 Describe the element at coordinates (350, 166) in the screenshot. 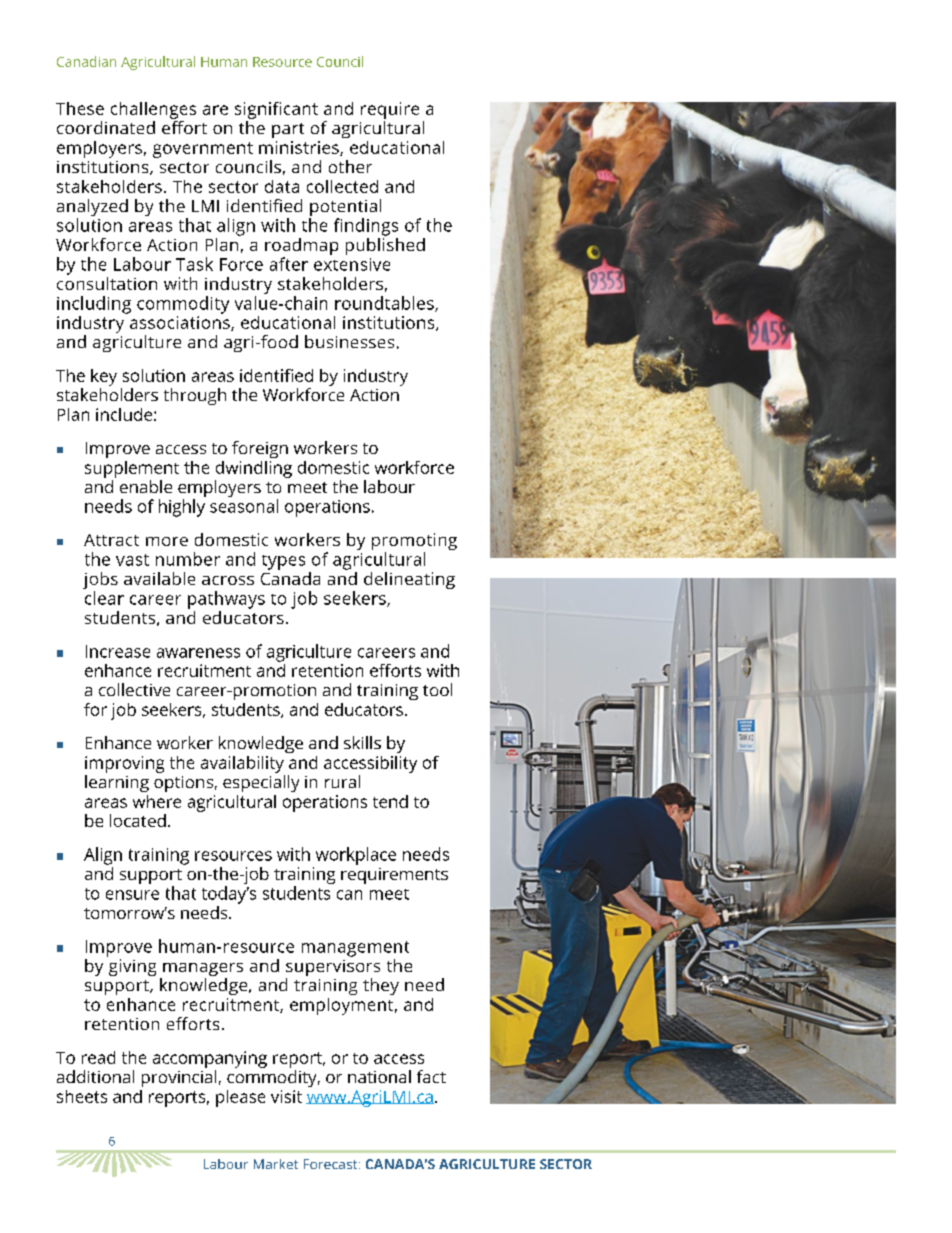

I see `other` at that location.
